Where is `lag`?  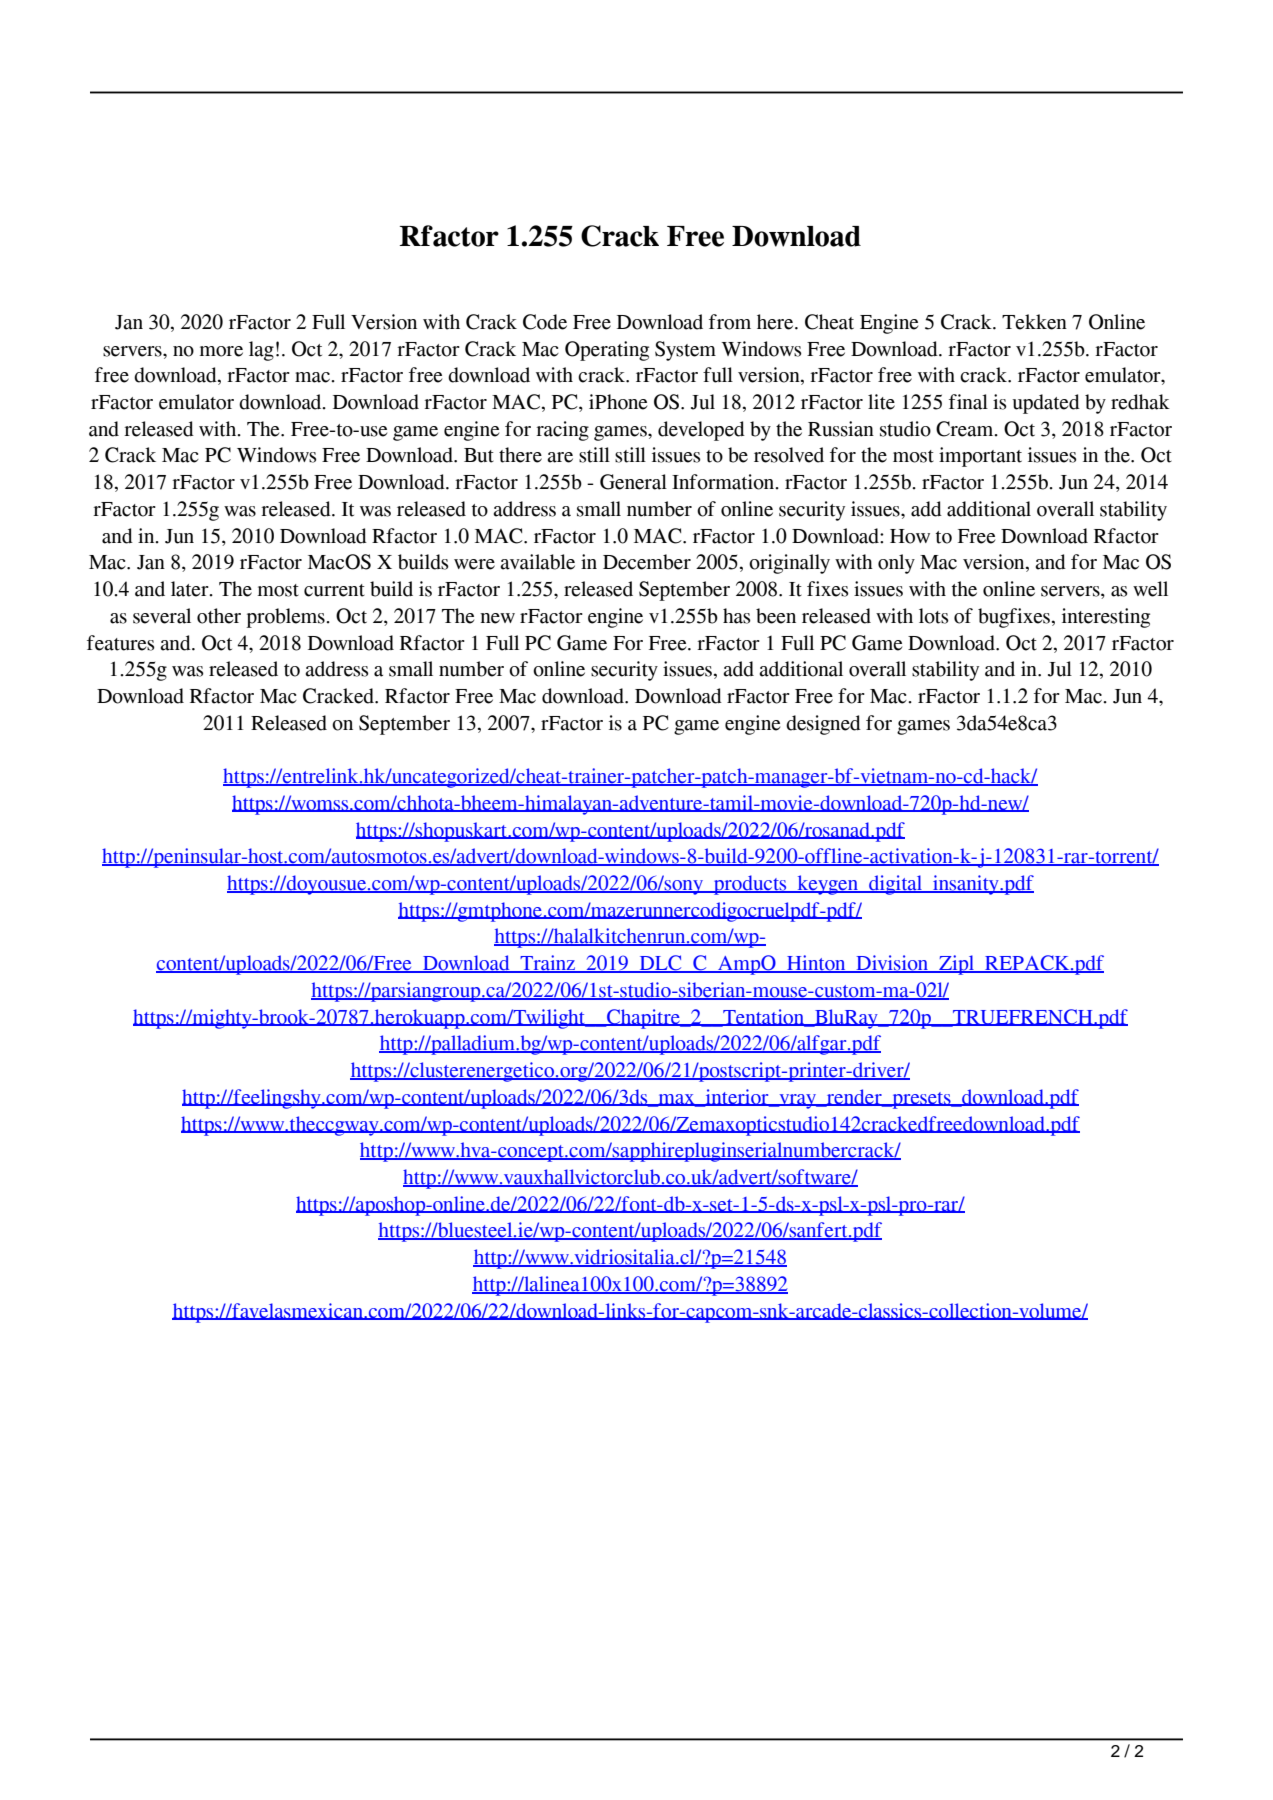
lag is located at coordinates (261, 351).
